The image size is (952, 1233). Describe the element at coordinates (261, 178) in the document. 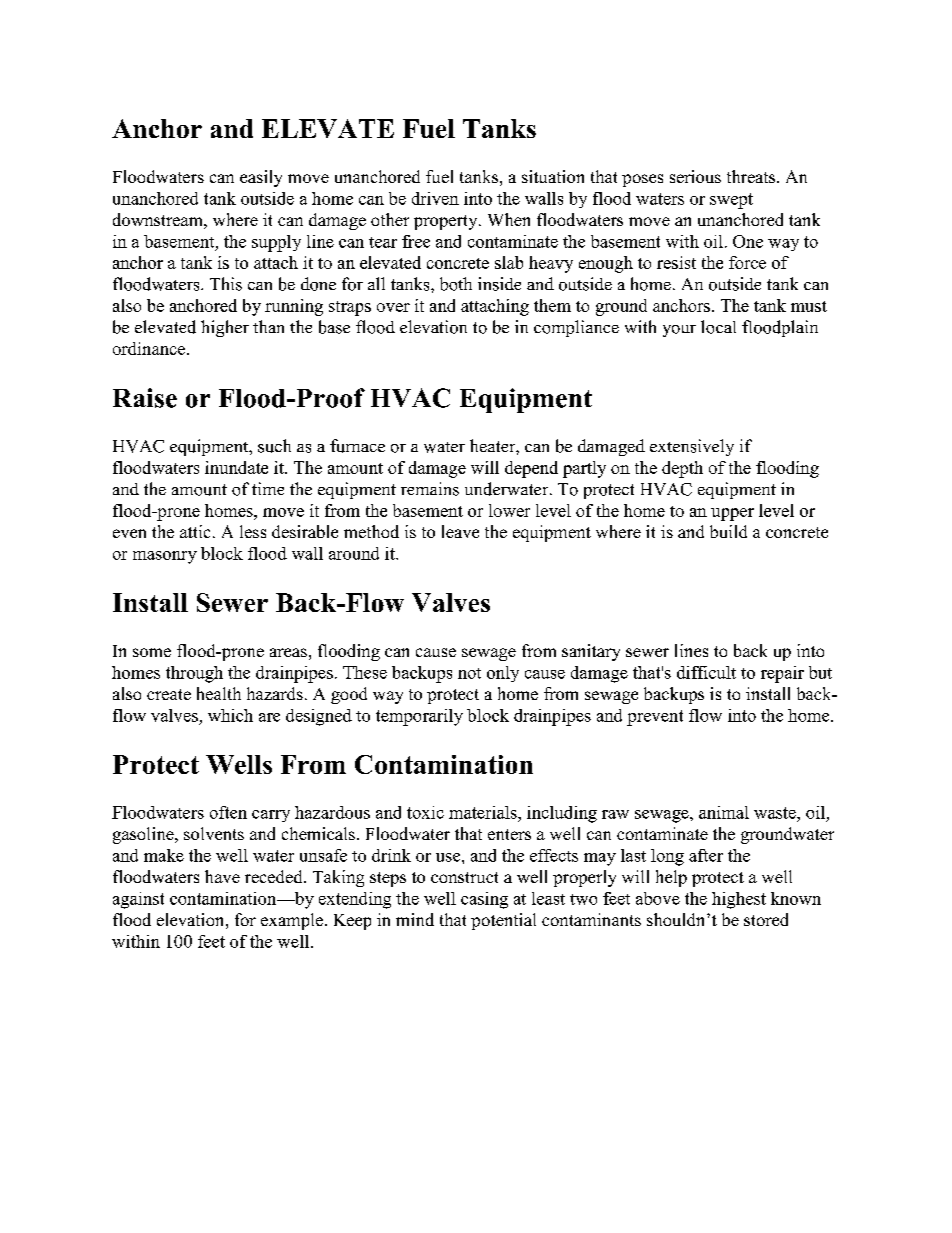

I see `easily` at that location.
